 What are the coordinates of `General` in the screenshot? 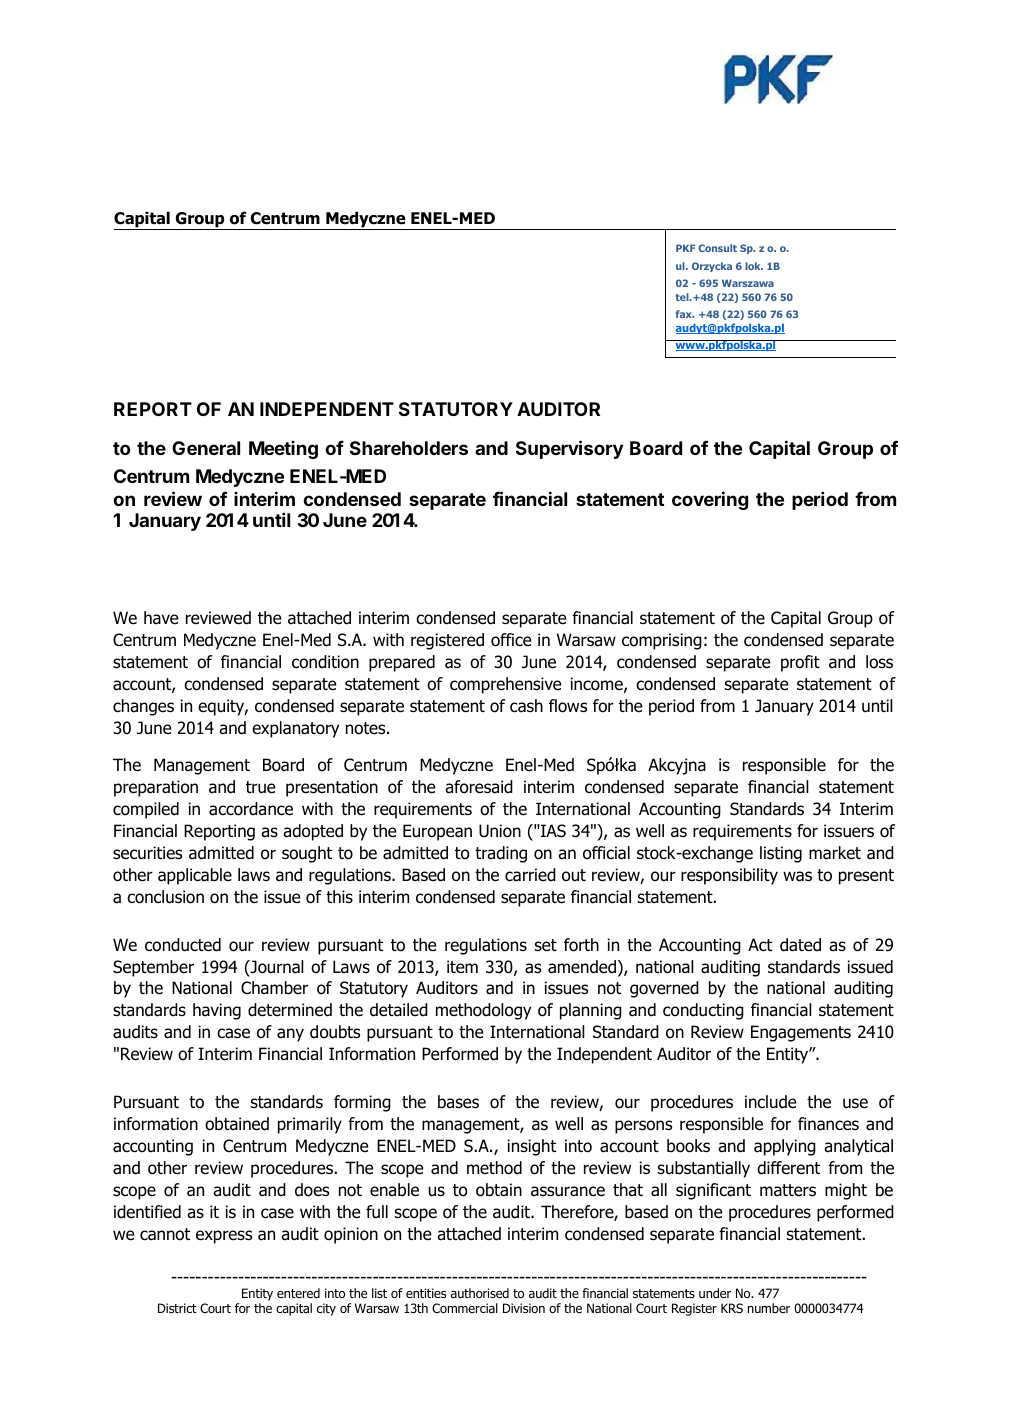 It's located at (206, 448).
